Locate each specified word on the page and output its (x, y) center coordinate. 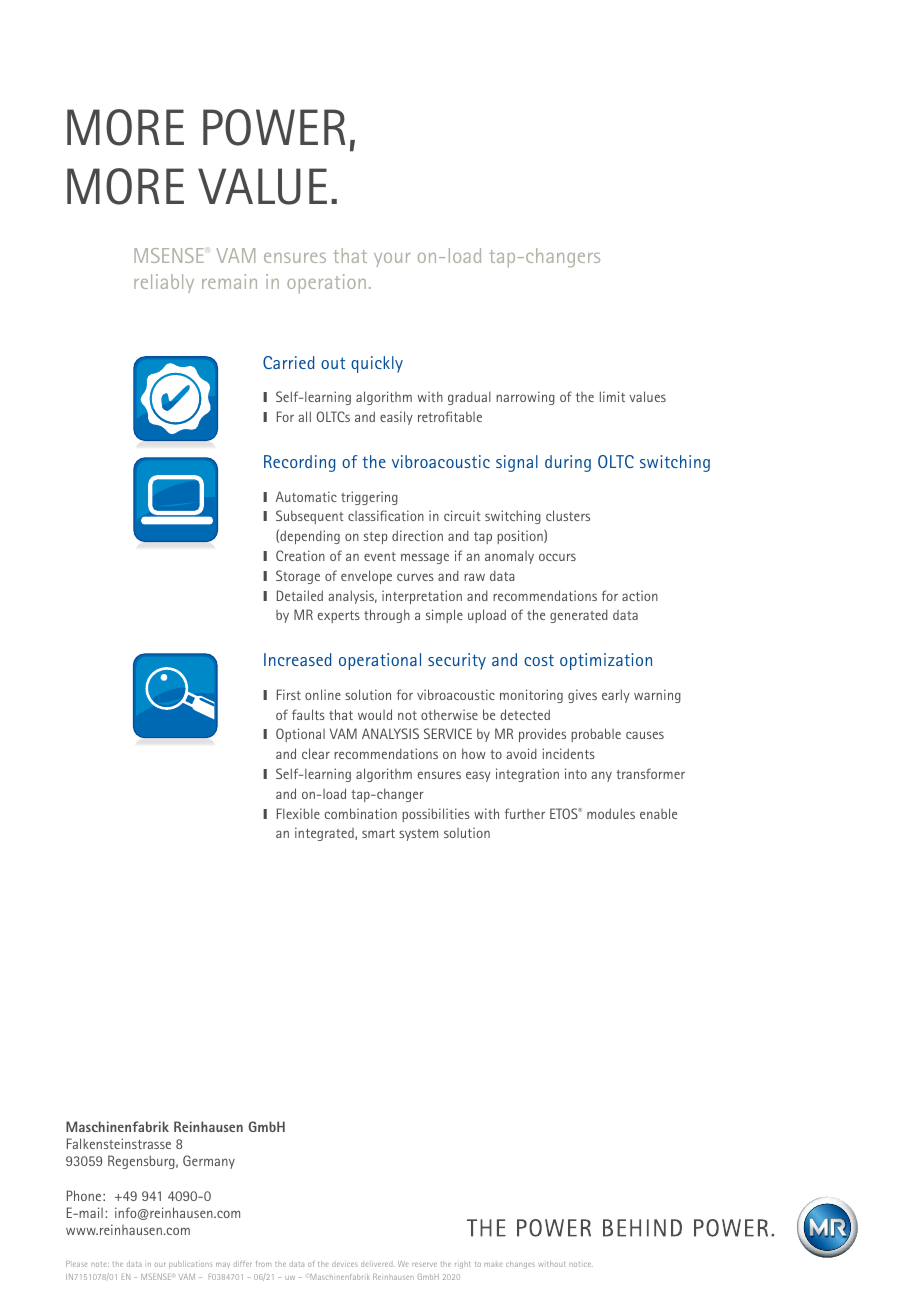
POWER (274, 127)
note (100, 1264)
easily (396, 418)
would (375, 714)
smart (378, 833)
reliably (164, 283)
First (289, 694)
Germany (209, 1162)
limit (612, 396)
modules (611, 813)
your (392, 260)
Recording (299, 463)
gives (582, 696)
